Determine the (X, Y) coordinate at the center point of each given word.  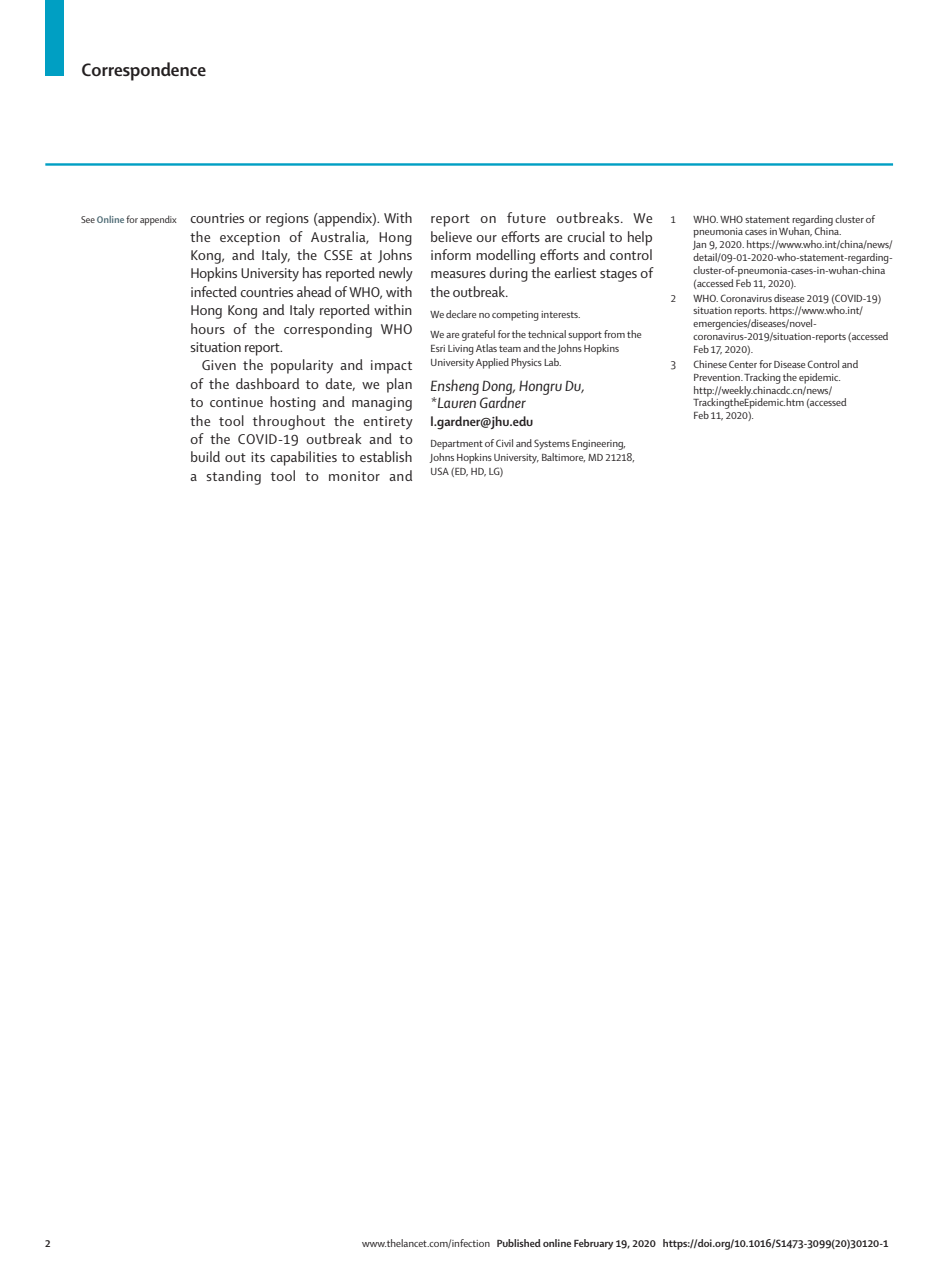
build (205, 456)
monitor (354, 476)
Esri (438, 348)
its (258, 457)
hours (208, 328)
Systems (552, 444)
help (640, 238)
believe (451, 236)
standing (234, 477)
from (614, 334)
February (593, 1244)
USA (440, 471)
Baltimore (563, 457)
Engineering (598, 445)
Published (519, 1243)
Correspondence (144, 71)
